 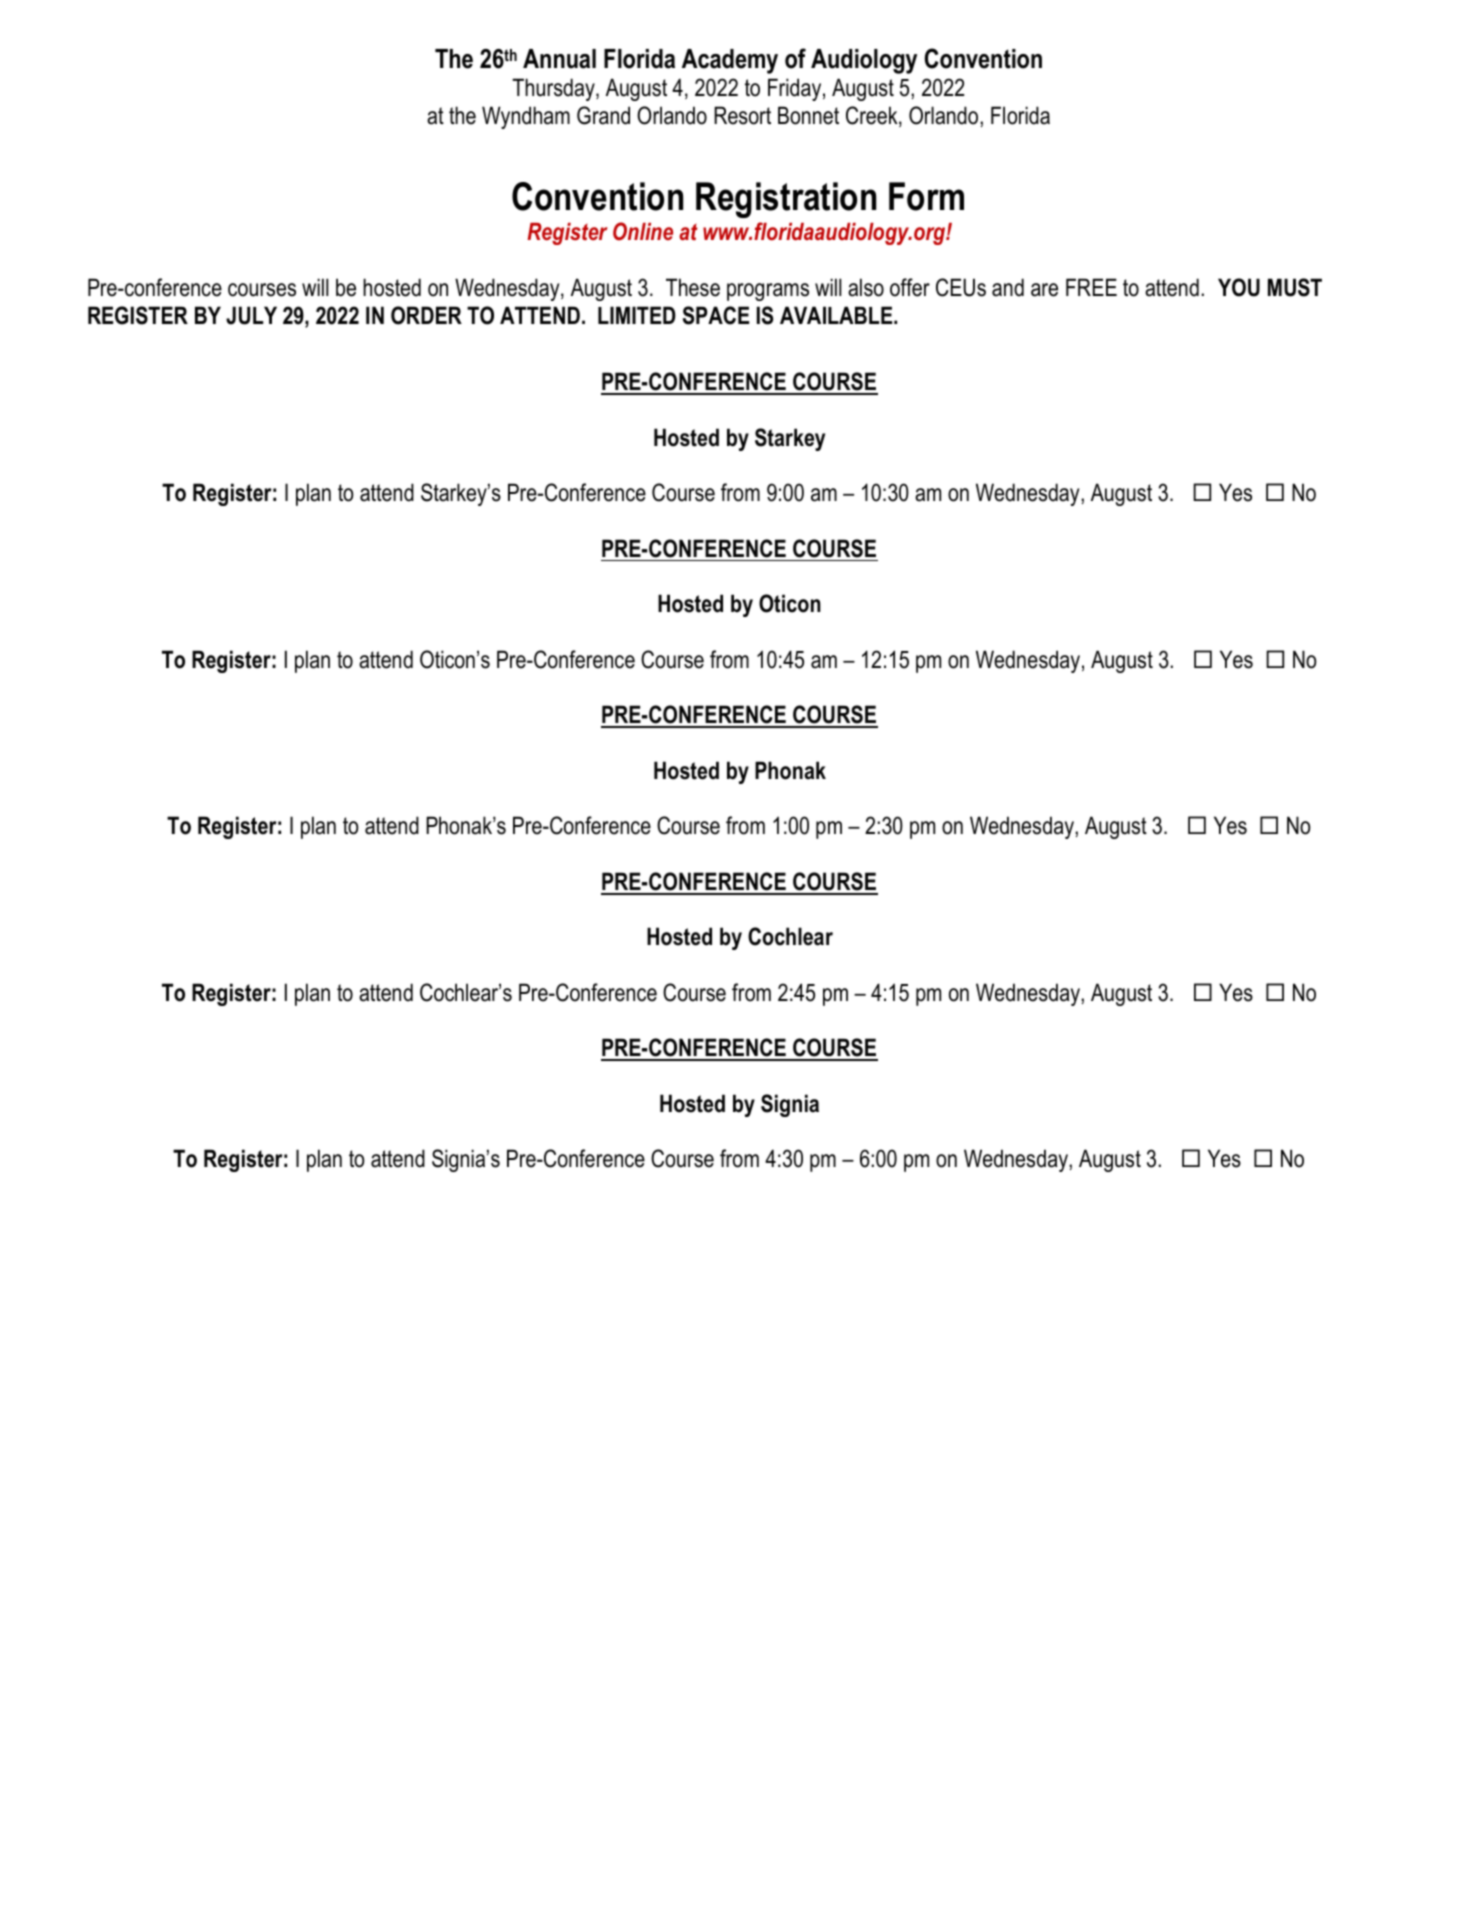 What do you see at coordinates (603, 115) in the page?
I see `Grand` at bounding box center [603, 115].
